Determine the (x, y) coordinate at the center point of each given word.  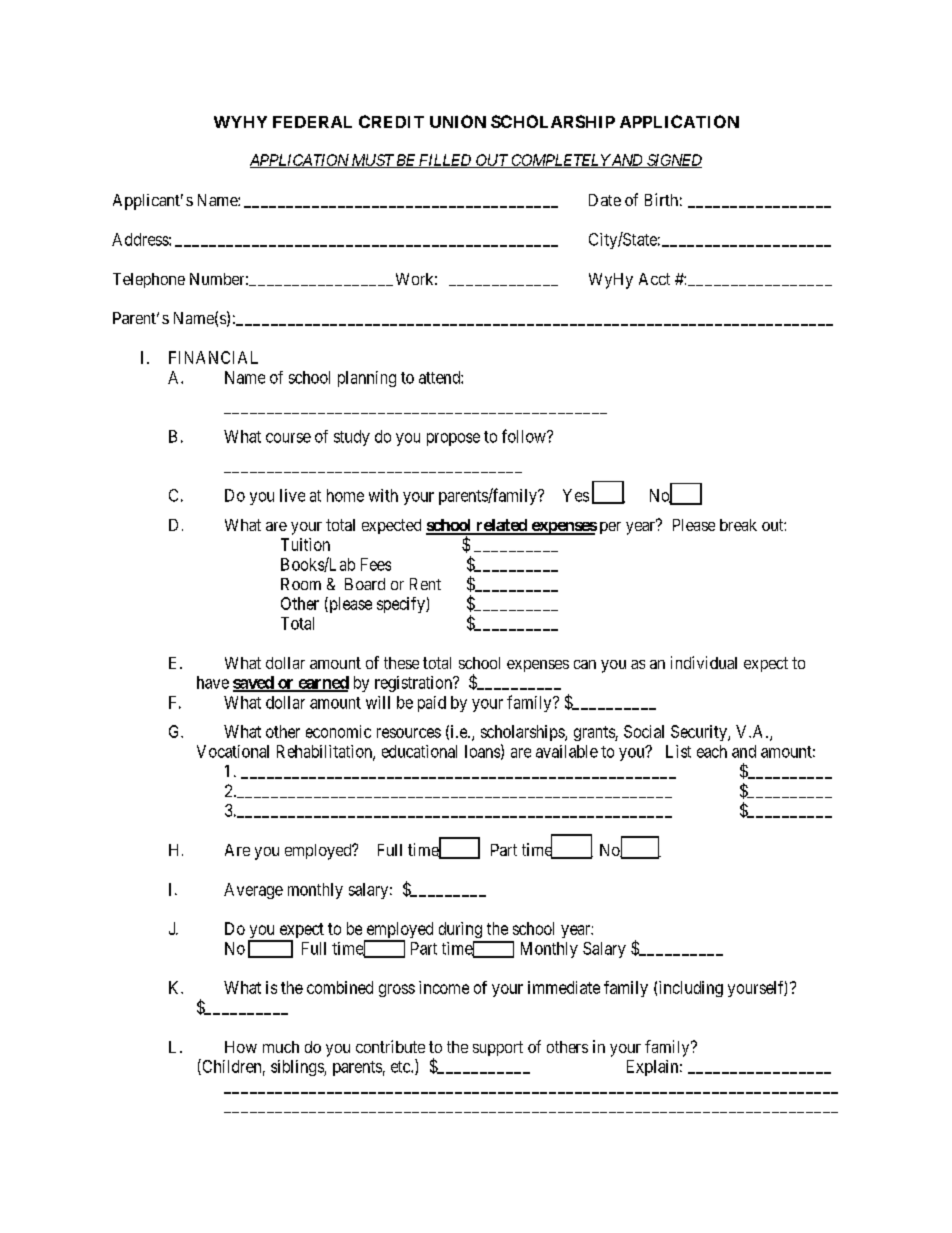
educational (419, 751)
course (288, 438)
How (241, 1047)
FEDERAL (312, 122)
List (678, 751)
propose (453, 439)
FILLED (445, 161)
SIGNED (673, 161)
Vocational (233, 751)
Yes (576, 495)
